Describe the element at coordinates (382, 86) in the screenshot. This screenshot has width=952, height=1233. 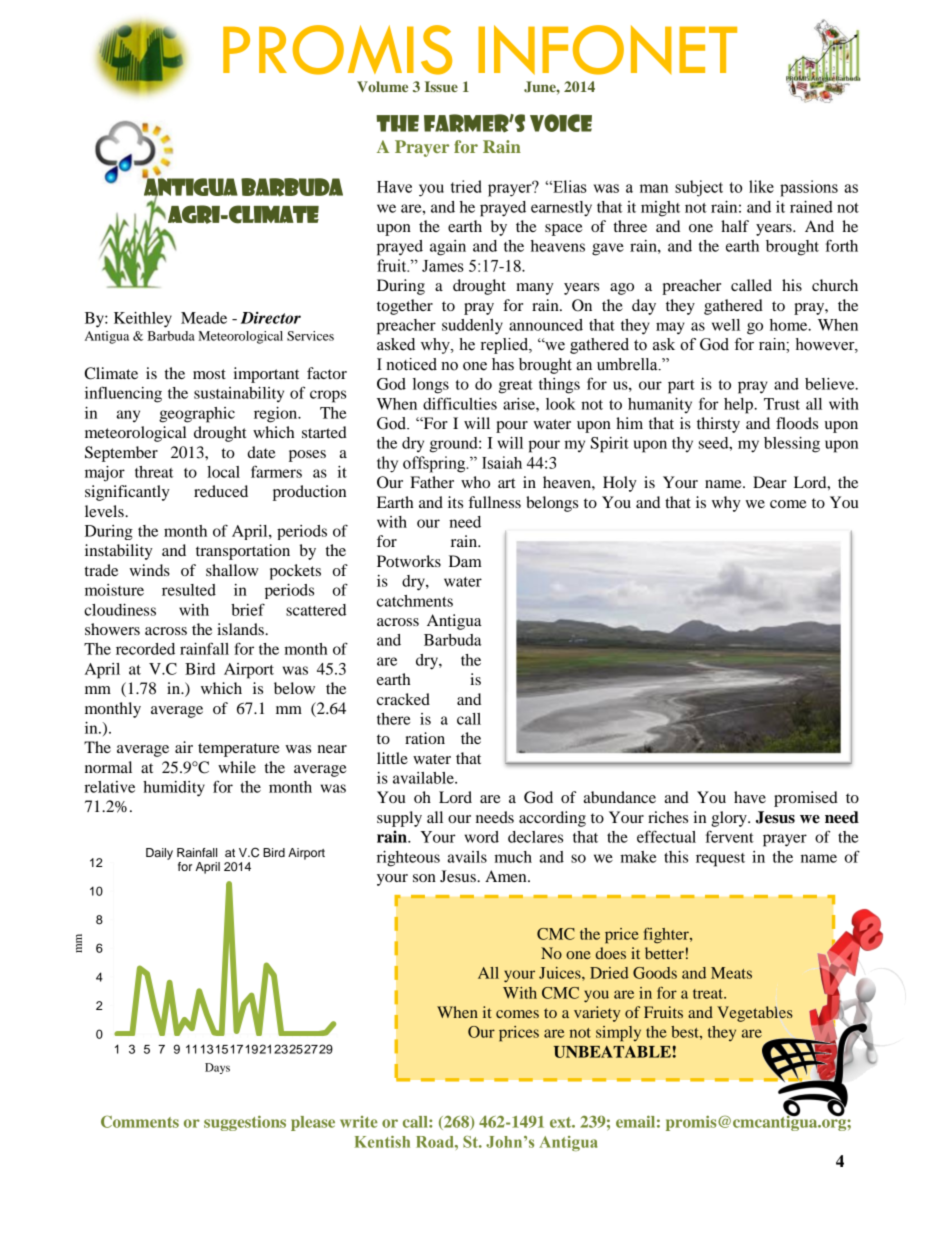
I see `Volume` at that location.
